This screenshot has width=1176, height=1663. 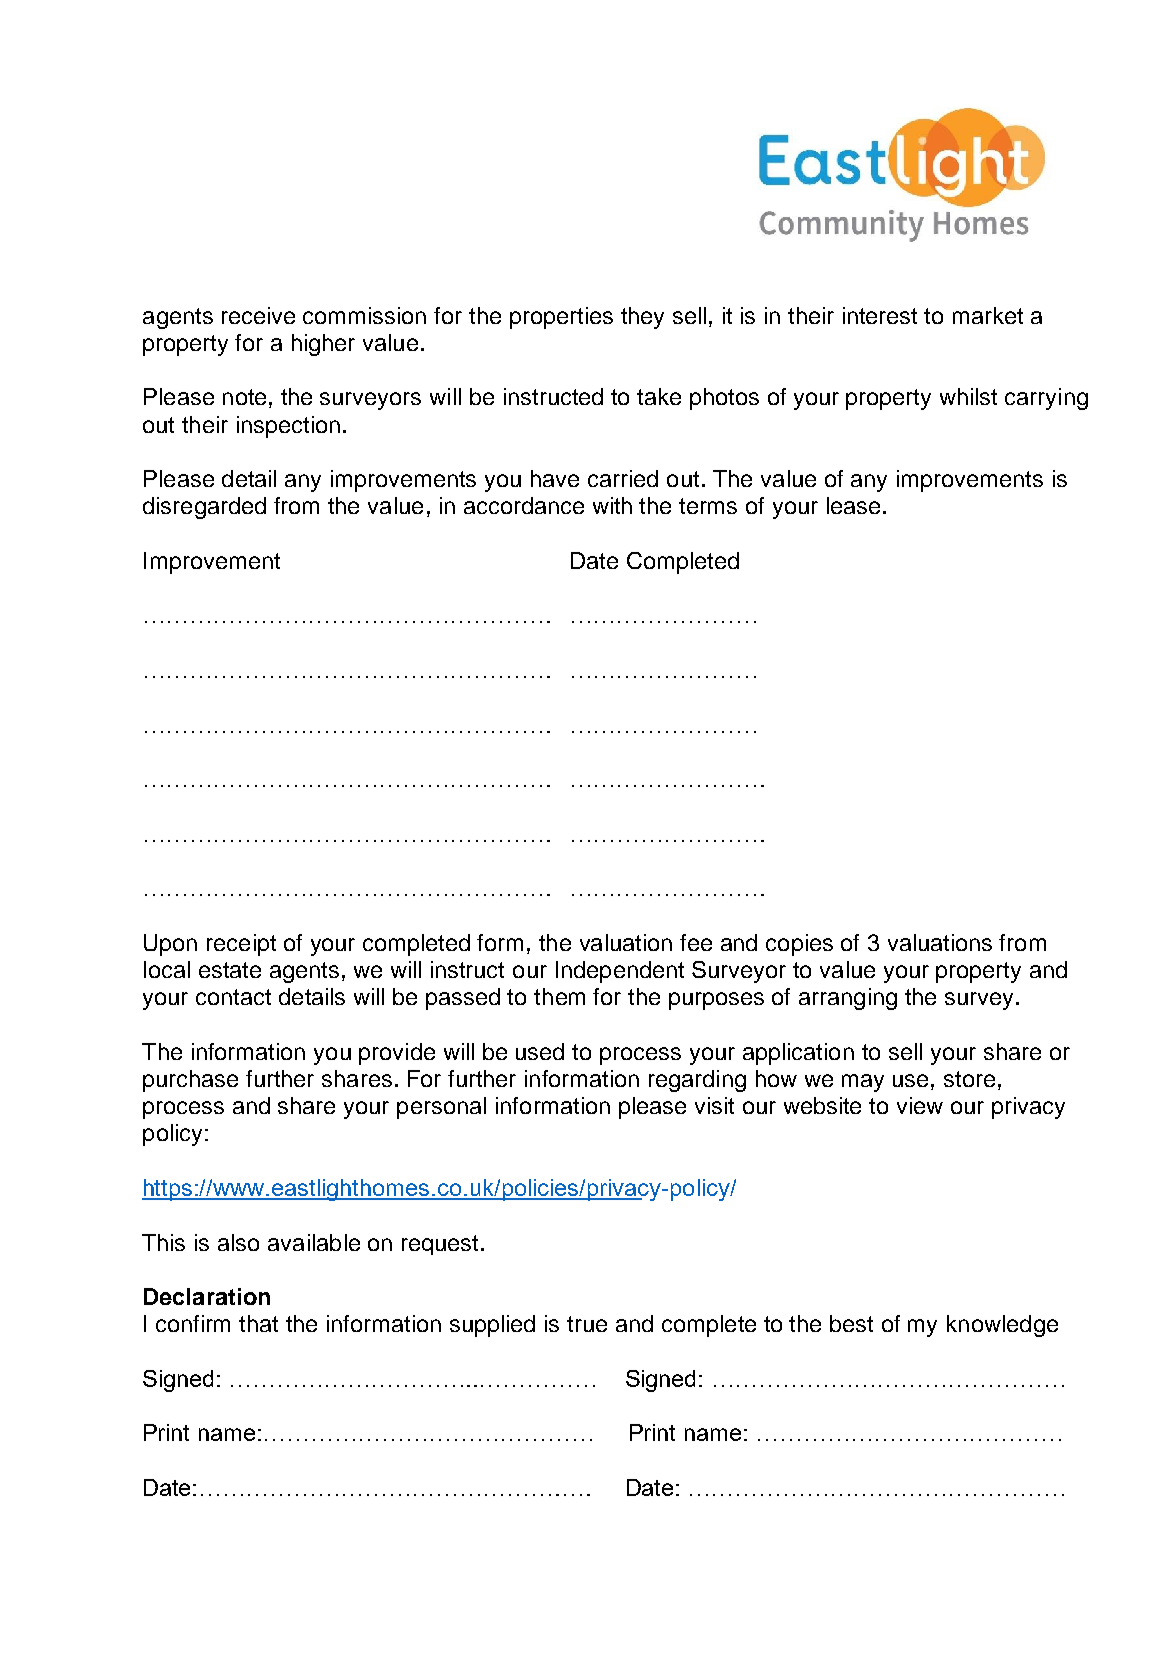 What do you see at coordinates (323, 345) in the screenshot?
I see `higher` at bounding box center [323, 345].
